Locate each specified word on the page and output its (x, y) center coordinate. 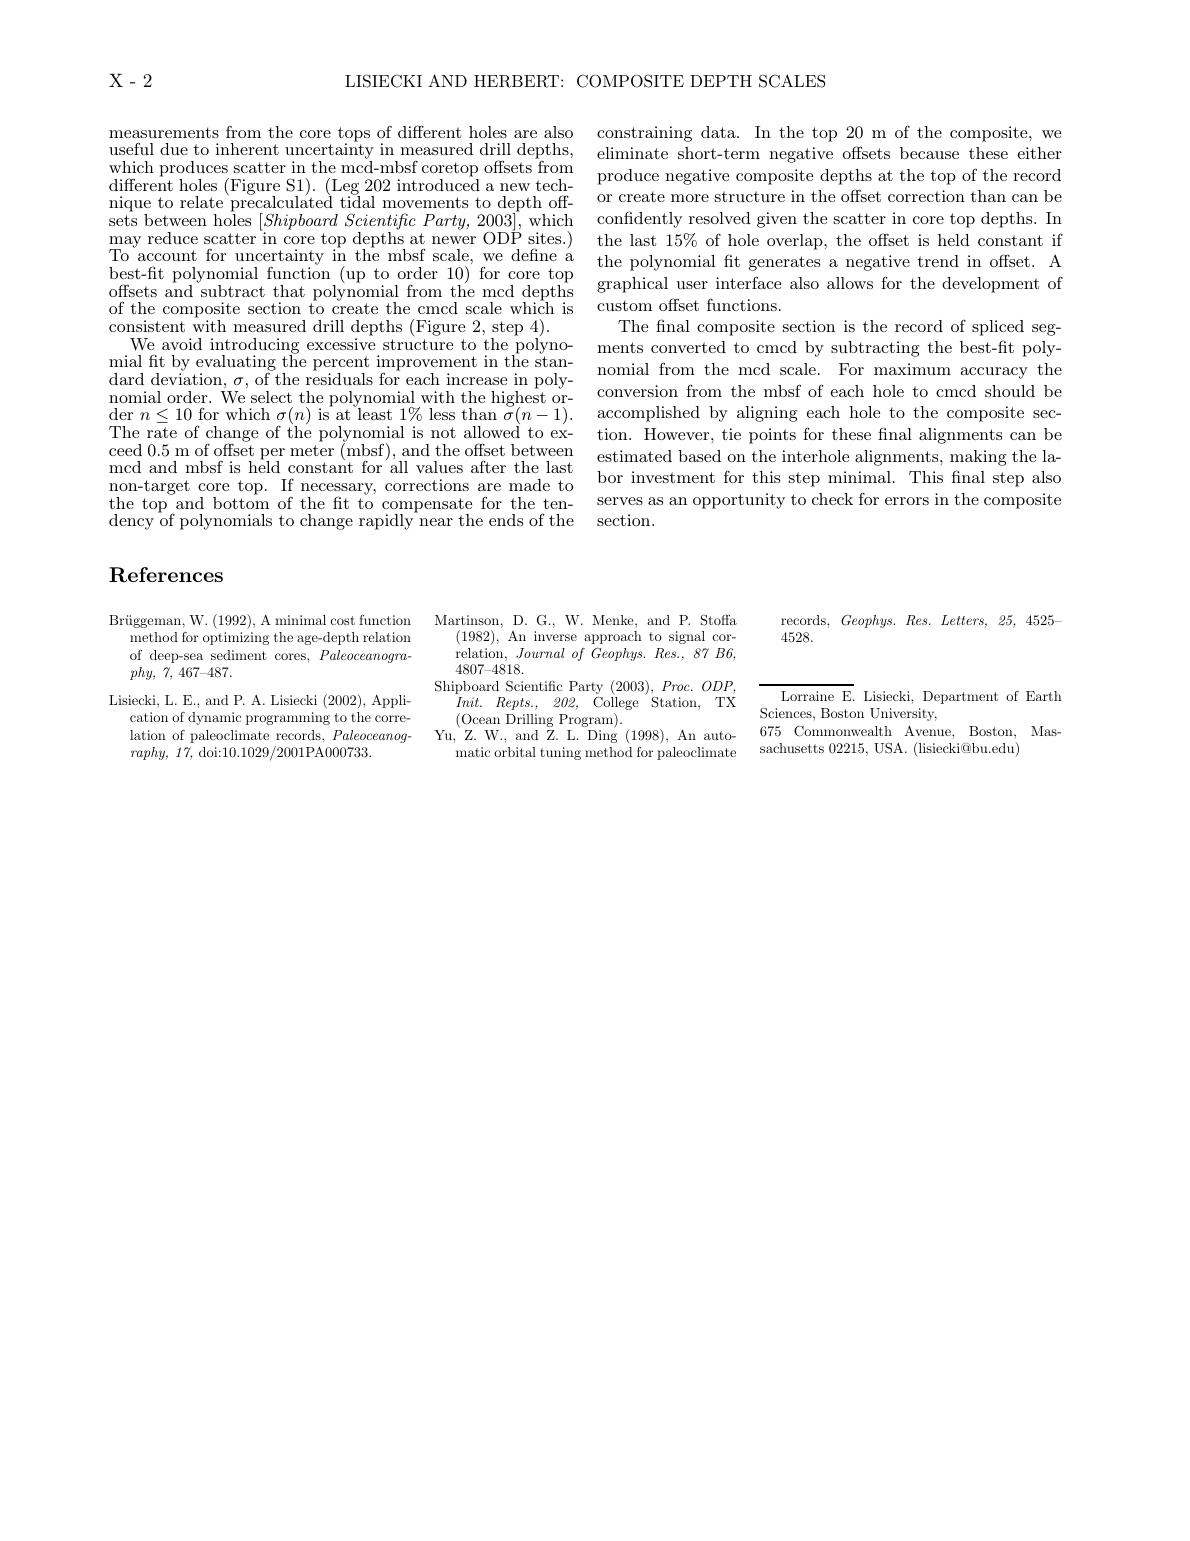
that (289, 291)
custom (624, 305)
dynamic (214, 718)
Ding (602, 736)
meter (312, 450)
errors (907, 501)
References (166, 575)
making (978, 458)
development (991, 285)
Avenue (928, 731)
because (929, 153)
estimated (634, 456)
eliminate (632, 153)
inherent (247, 149)
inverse (555, 636)
